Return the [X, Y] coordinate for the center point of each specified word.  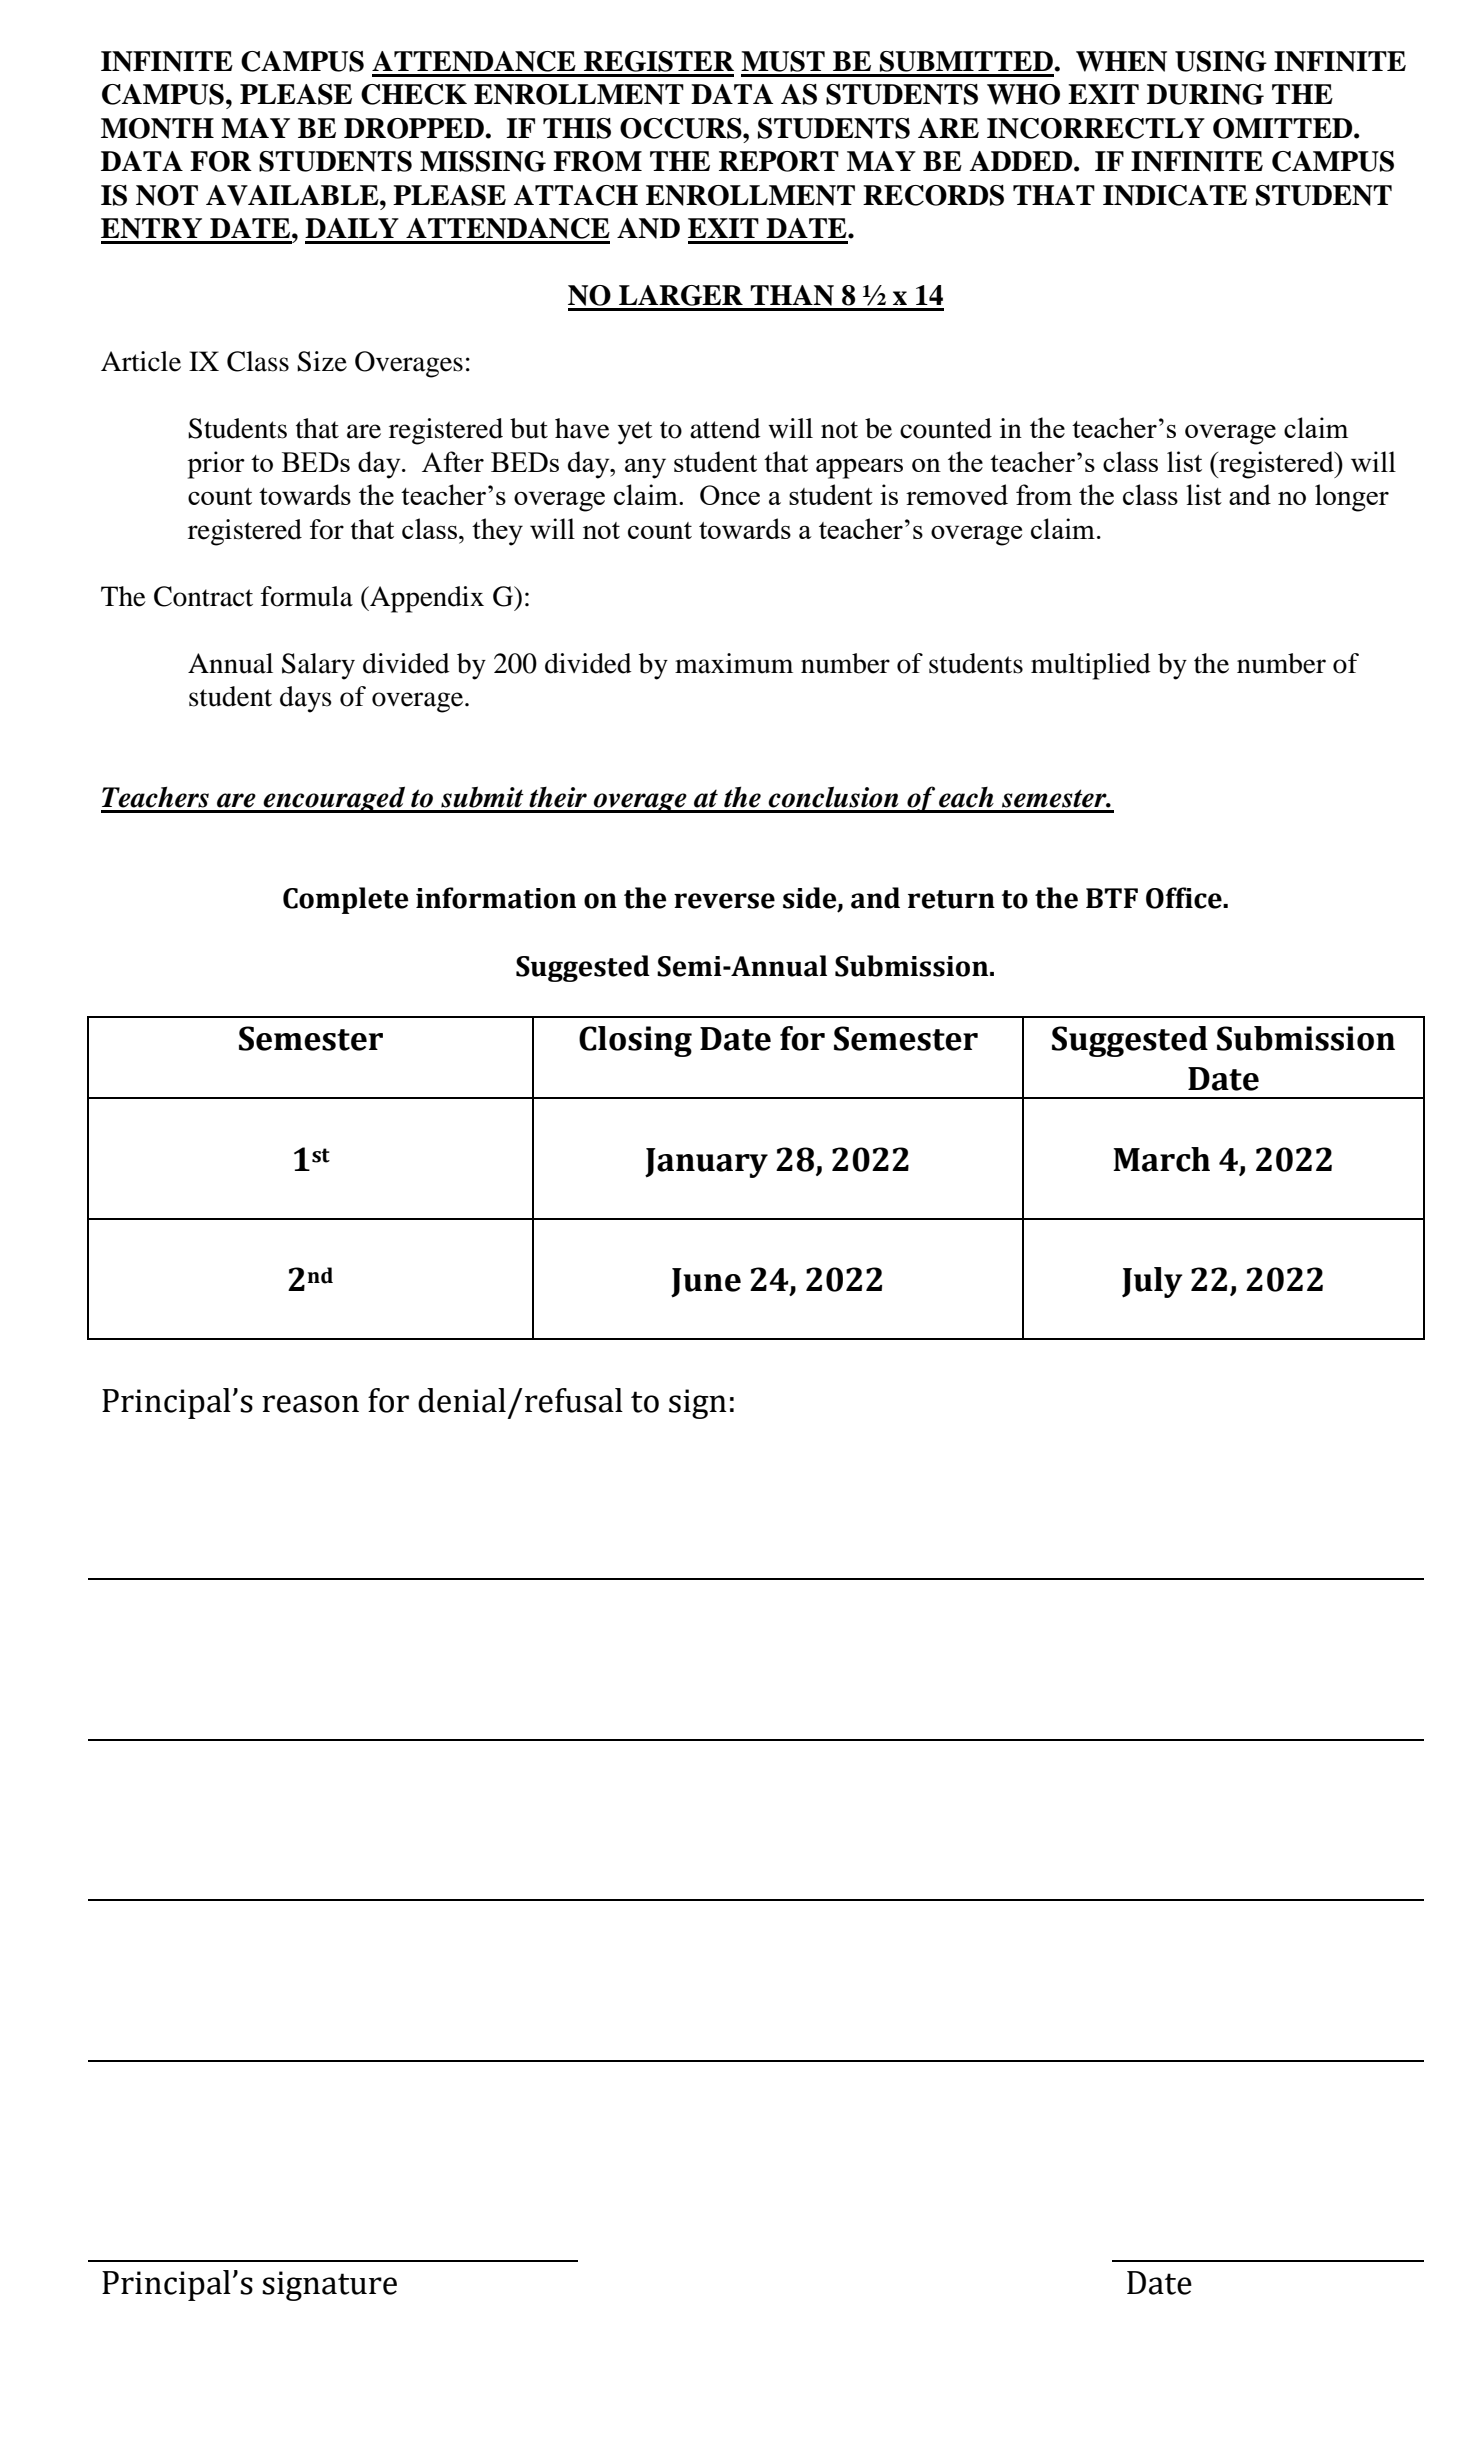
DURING [1205, 94]
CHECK [414, 94]
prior [216, 465]
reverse [724, 901]
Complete [346, 900]
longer [1352, 498]
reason [310, 1404]
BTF [1112, 898]
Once [730, 495]
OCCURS [682, 128]
